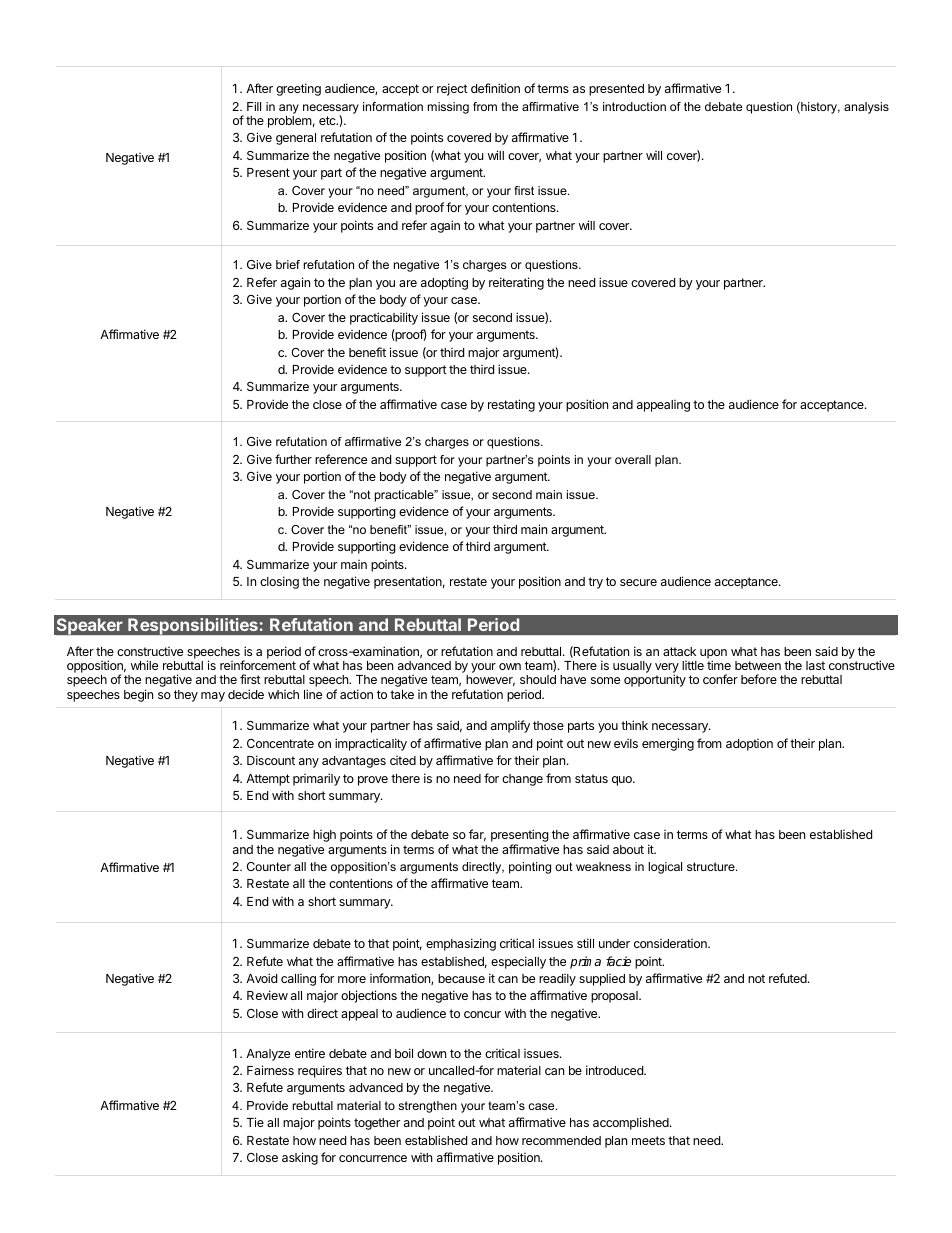  Describe the element at coordinates (300, 1158) in the page. I see `asking` at that location.
